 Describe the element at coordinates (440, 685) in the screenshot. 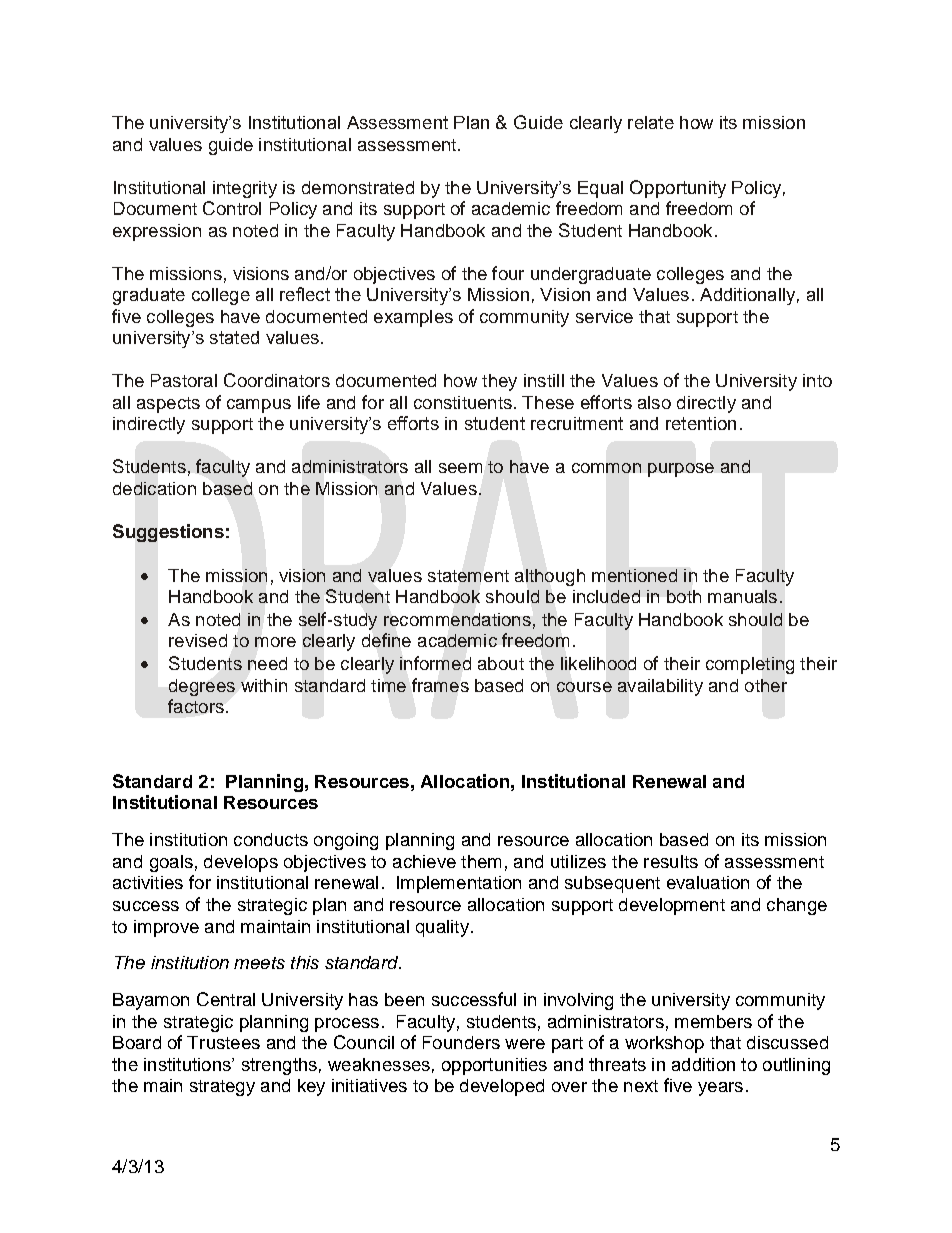

I see `frames` at that location.
